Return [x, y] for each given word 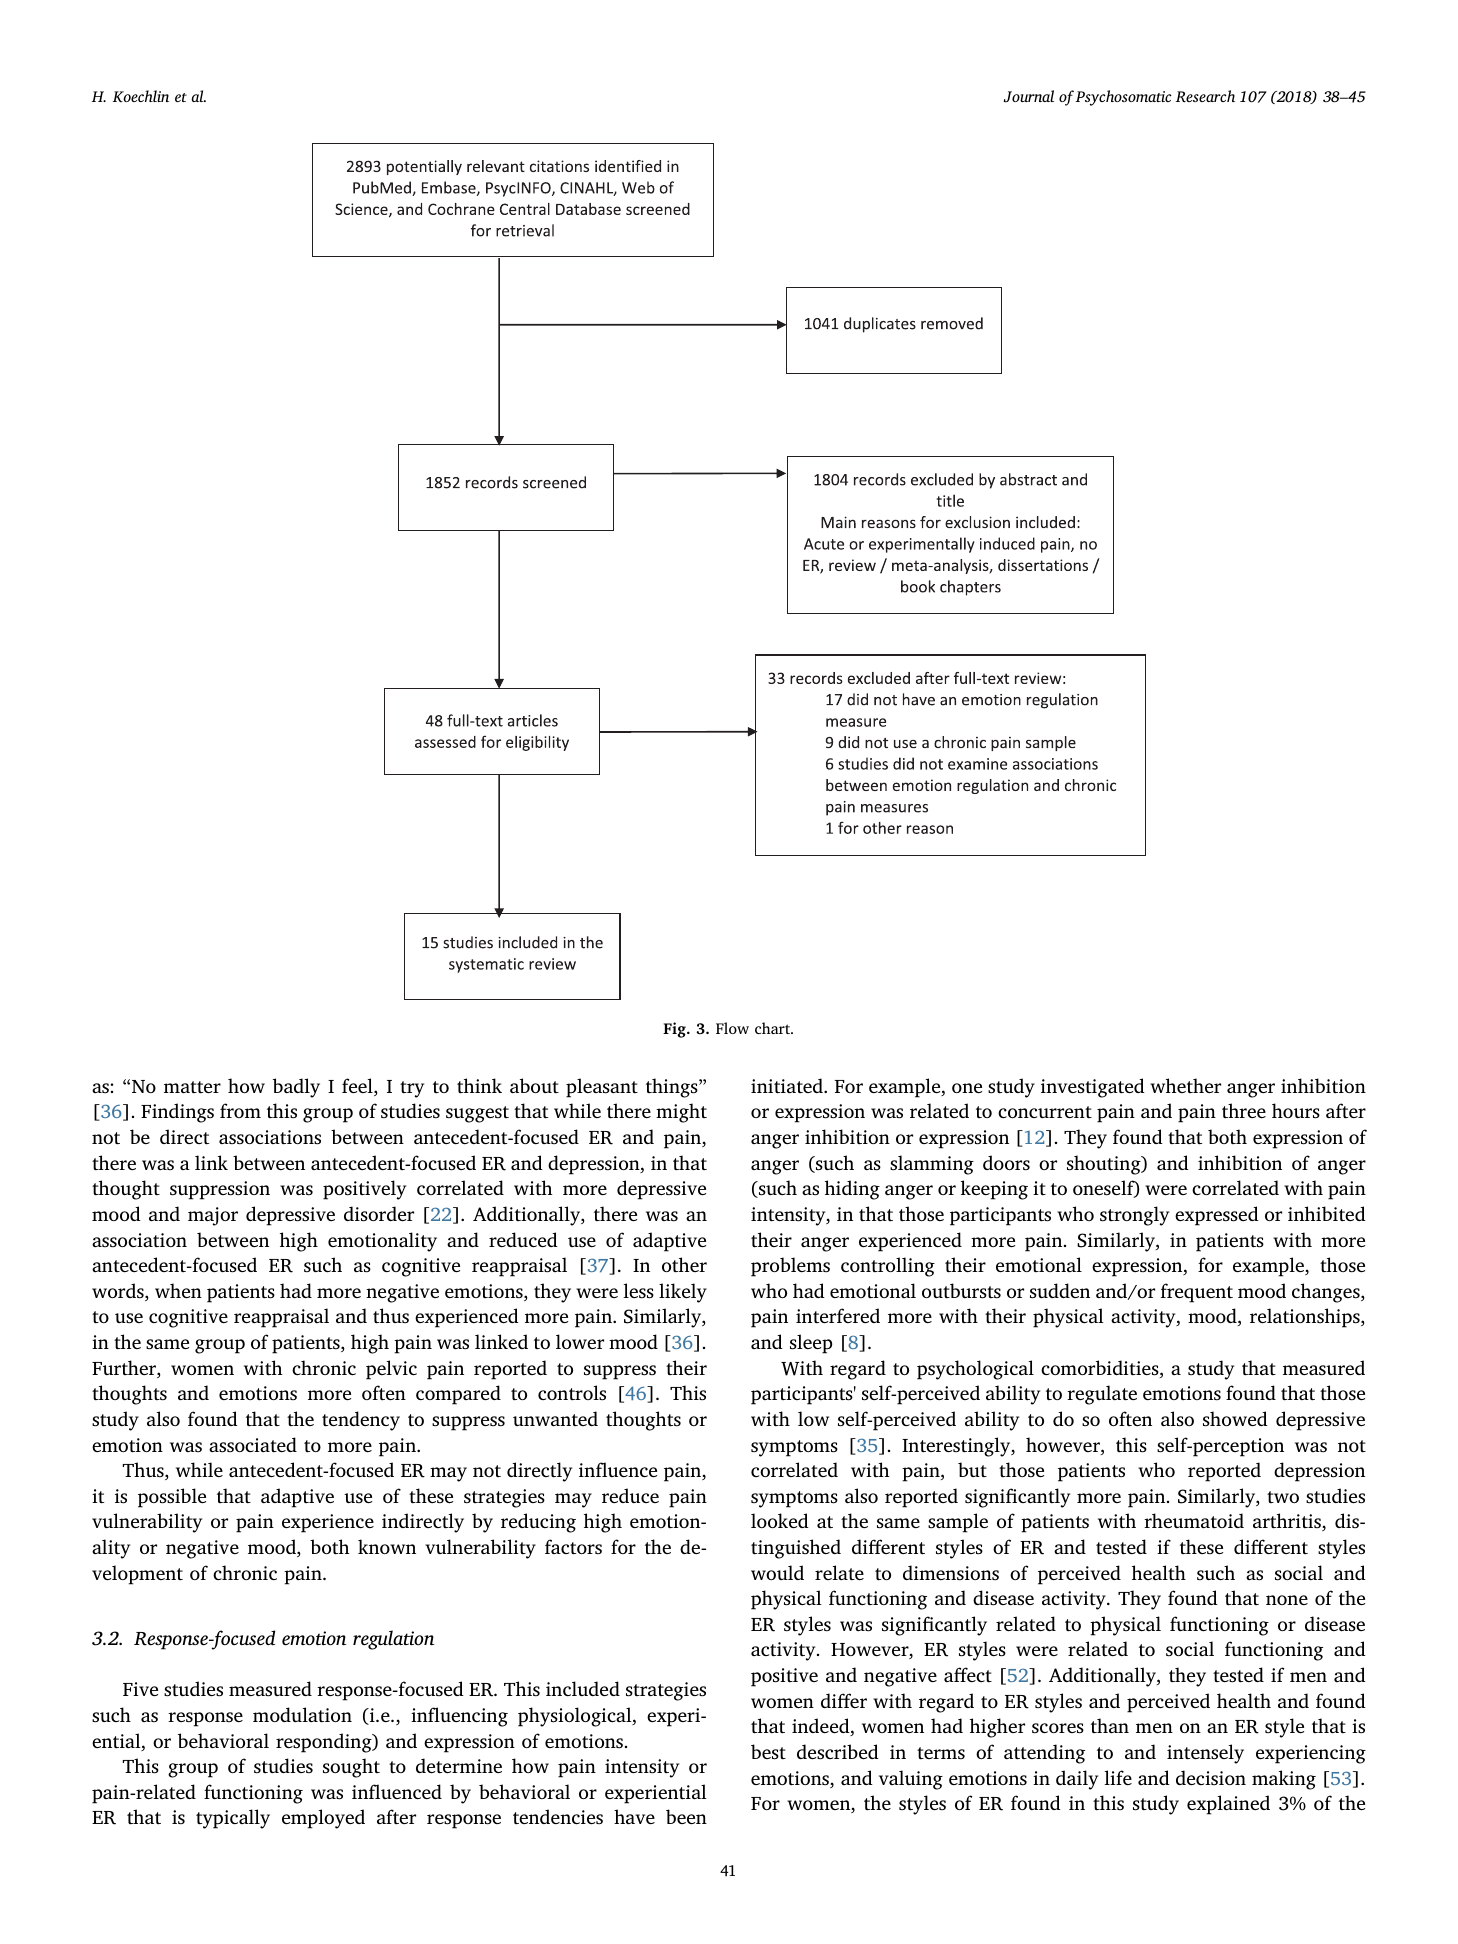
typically [233, 1819]
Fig [675, 1030]
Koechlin [141, 96]
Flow [732, 1028]
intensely [1205, 1754]
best [768, 1752]
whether [1185, 1085]
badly [296, 1088]
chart [773, 1028]
